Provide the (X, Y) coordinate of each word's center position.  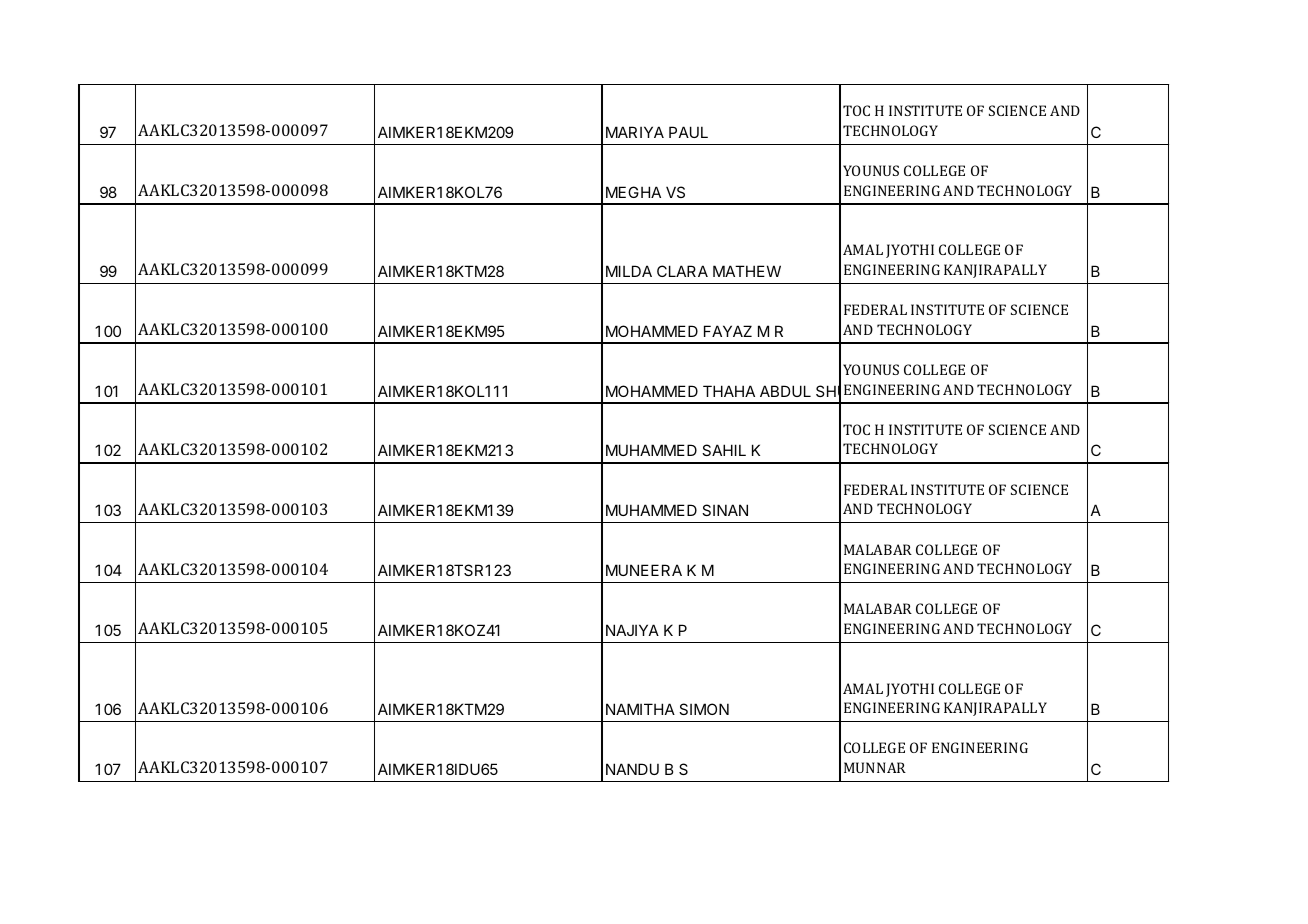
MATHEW (747, 271)
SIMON (704, 709)
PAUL (688, 132)
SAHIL (724, 450)
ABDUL (785, 391)
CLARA (682, 271)
